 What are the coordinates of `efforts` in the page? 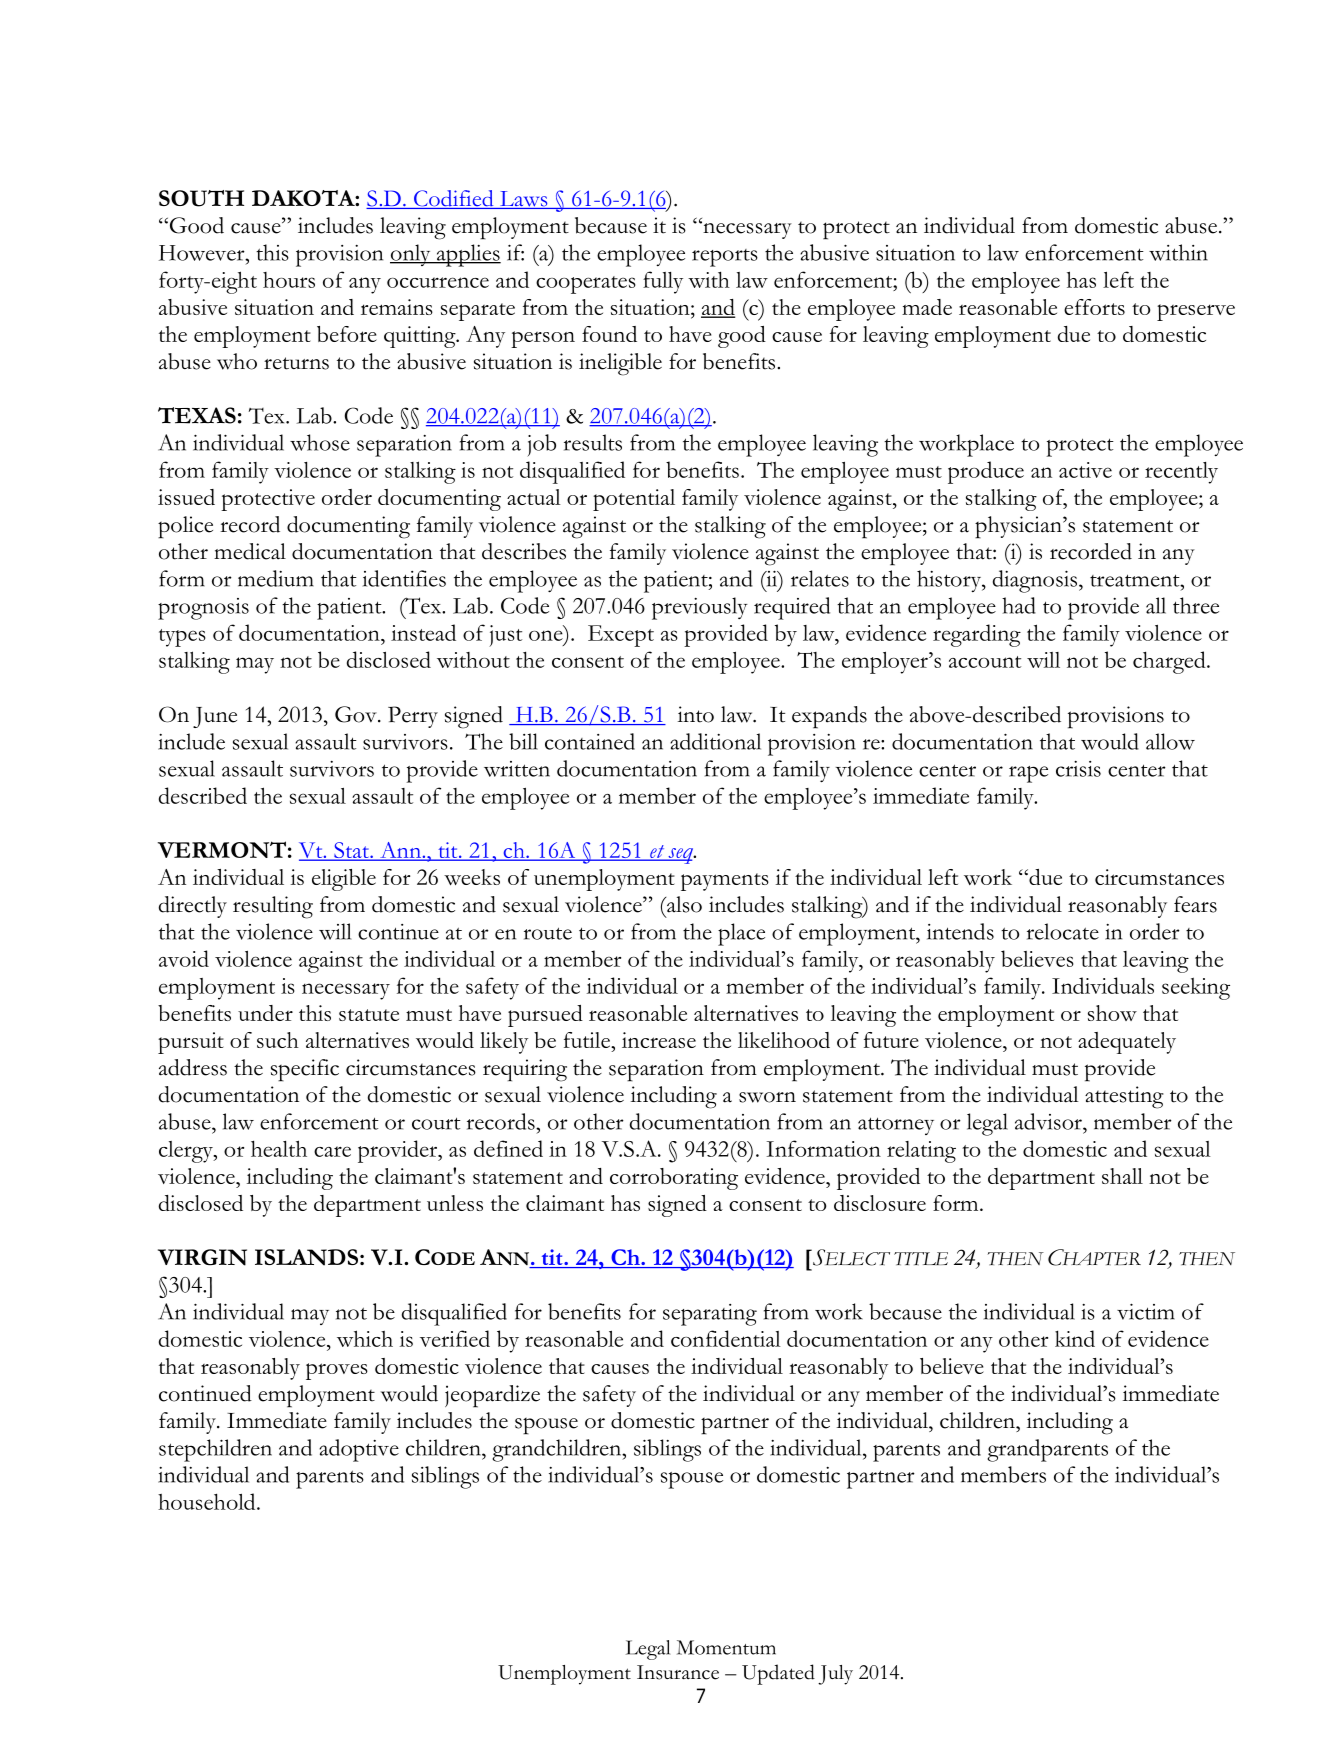 It's located at (1094, 307).
